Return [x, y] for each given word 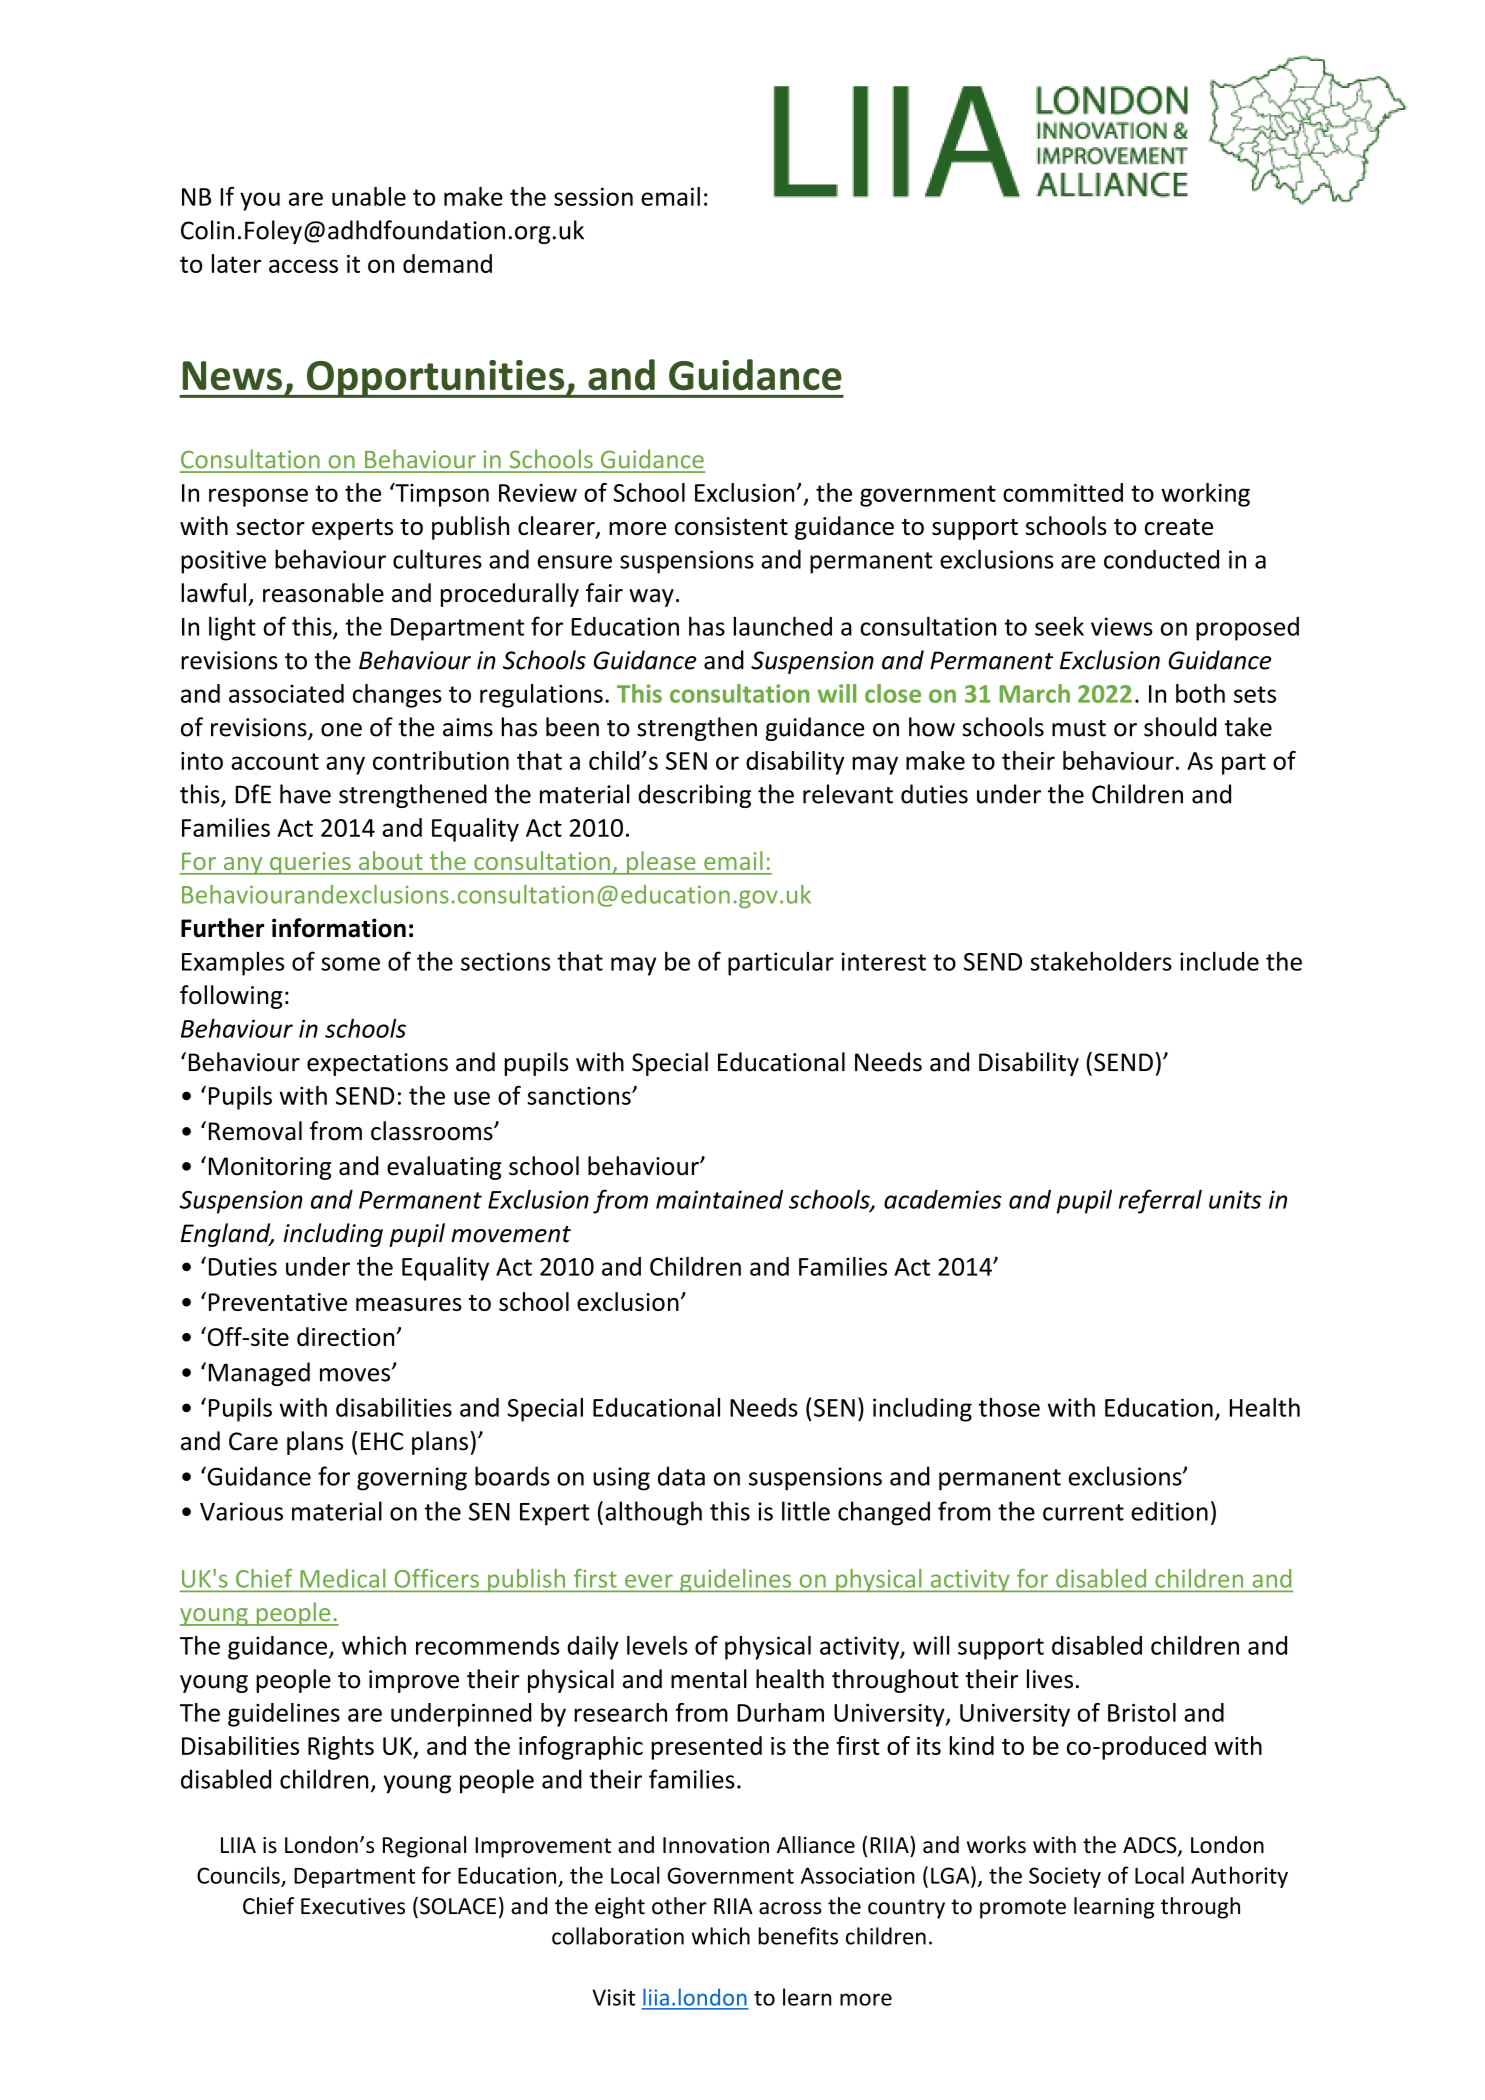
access [303, 266]
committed [1063, 492]
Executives [353, 1906]
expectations [377, 1064]
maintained [719, 1199]
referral [1160, 1201]
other [679, 1906]
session [593, 196]
